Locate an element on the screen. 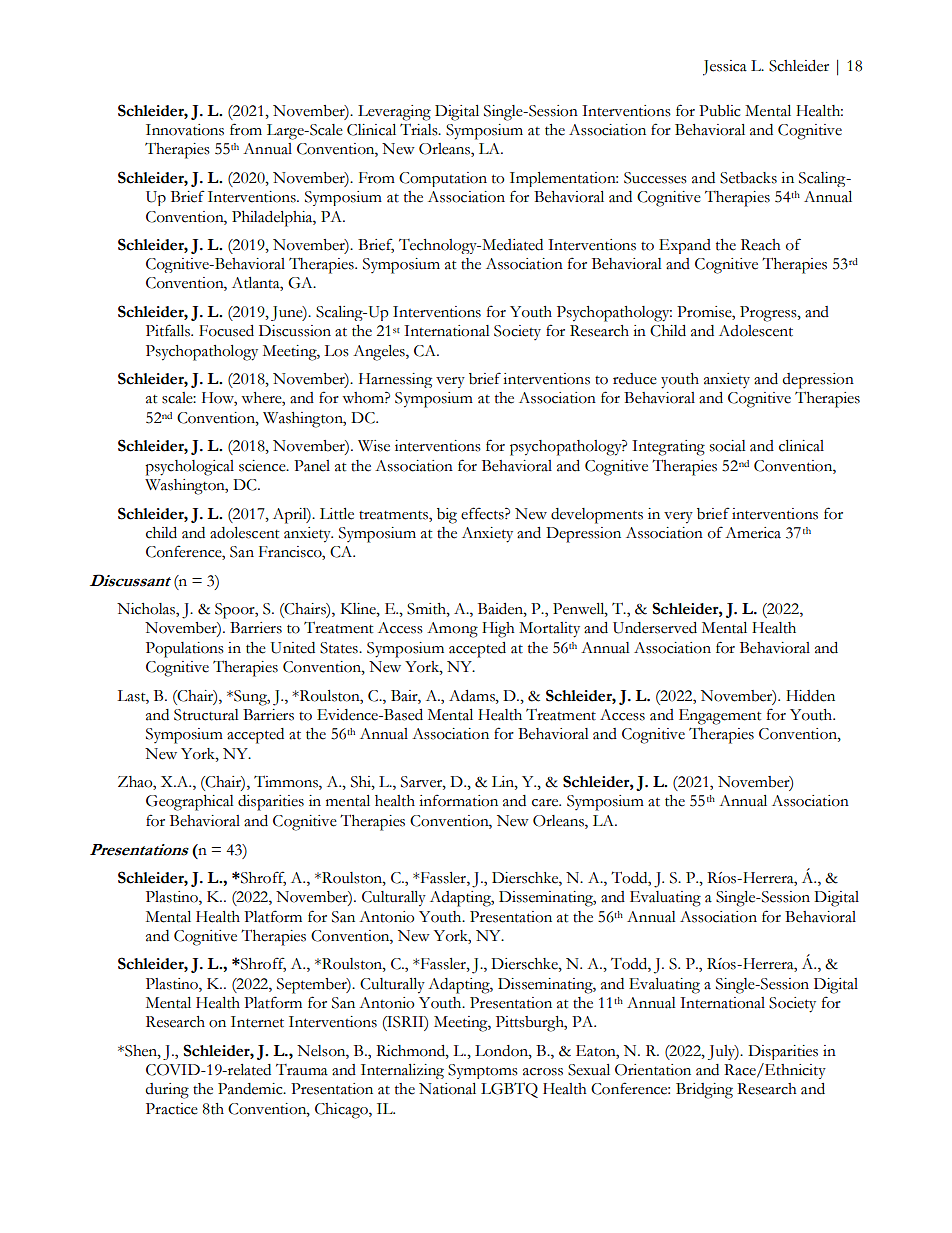 This screenshot has height=1233, width=952. Bridging is located at coordinates (704, 1091).
